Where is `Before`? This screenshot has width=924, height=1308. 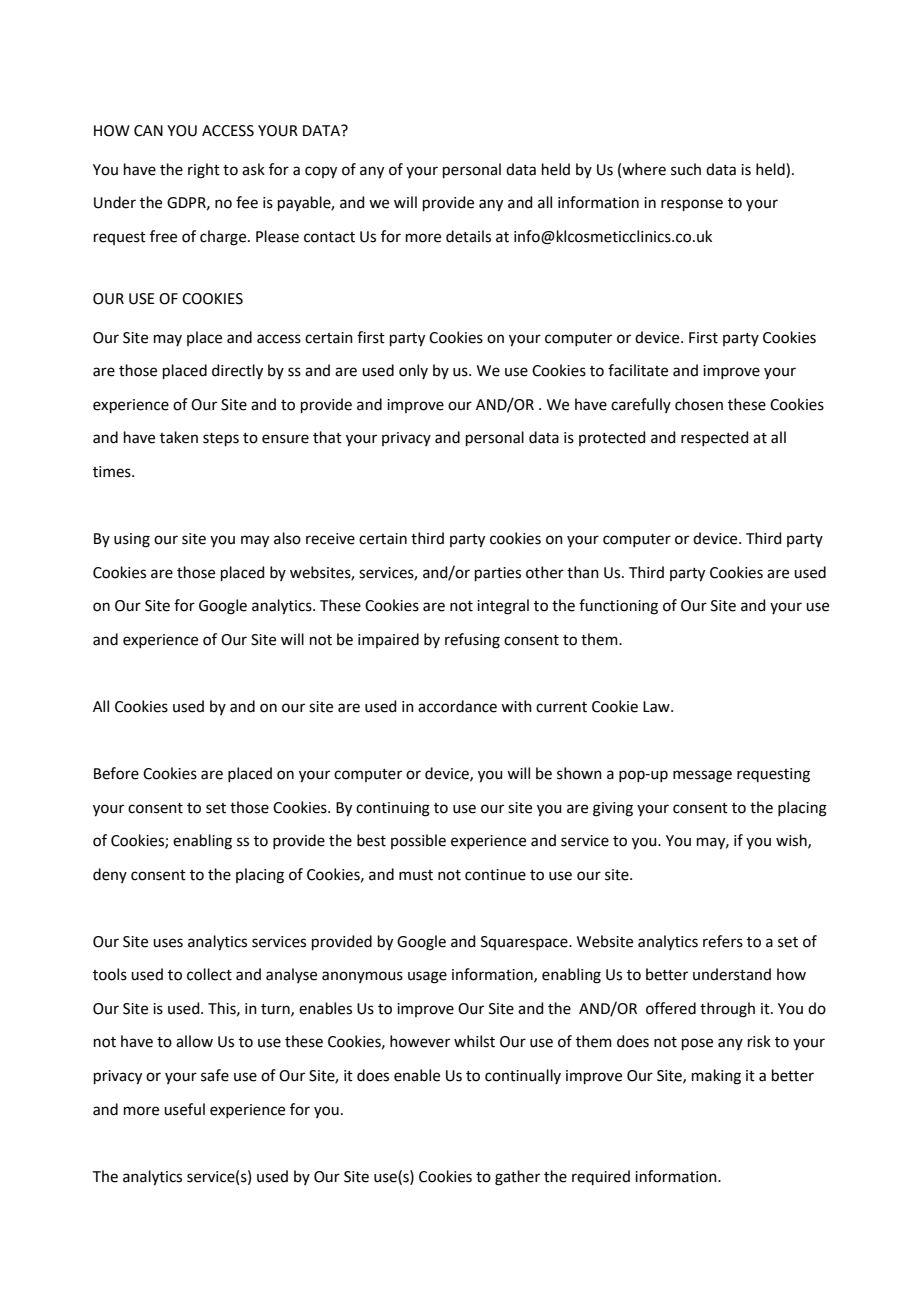
Before is located at coordinates (116, 773).
